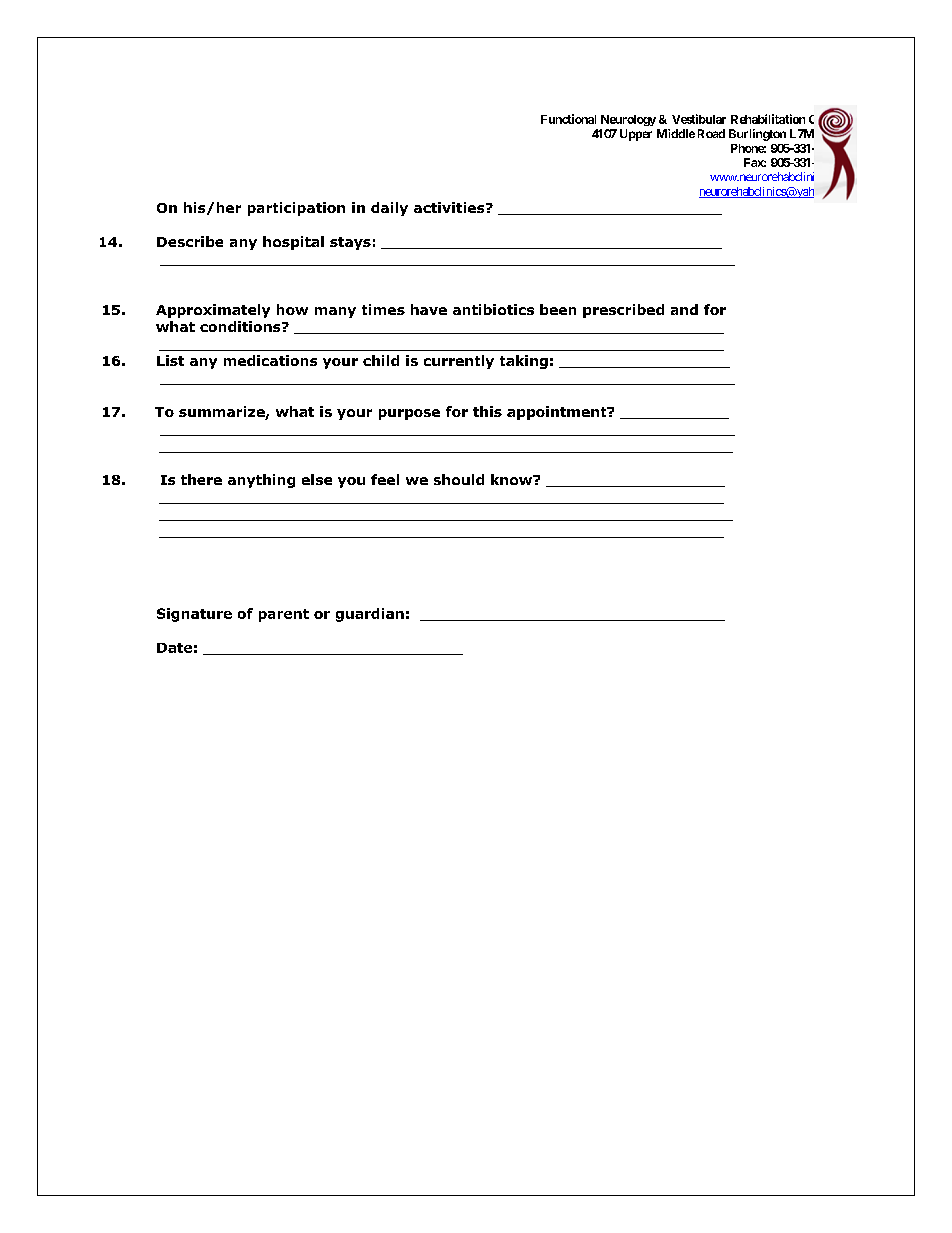 Image resolution: width=952 pixels, height=1233 pixels. Describe the element at coordinates (284, 615) in the page. I see `parent` at that location.
